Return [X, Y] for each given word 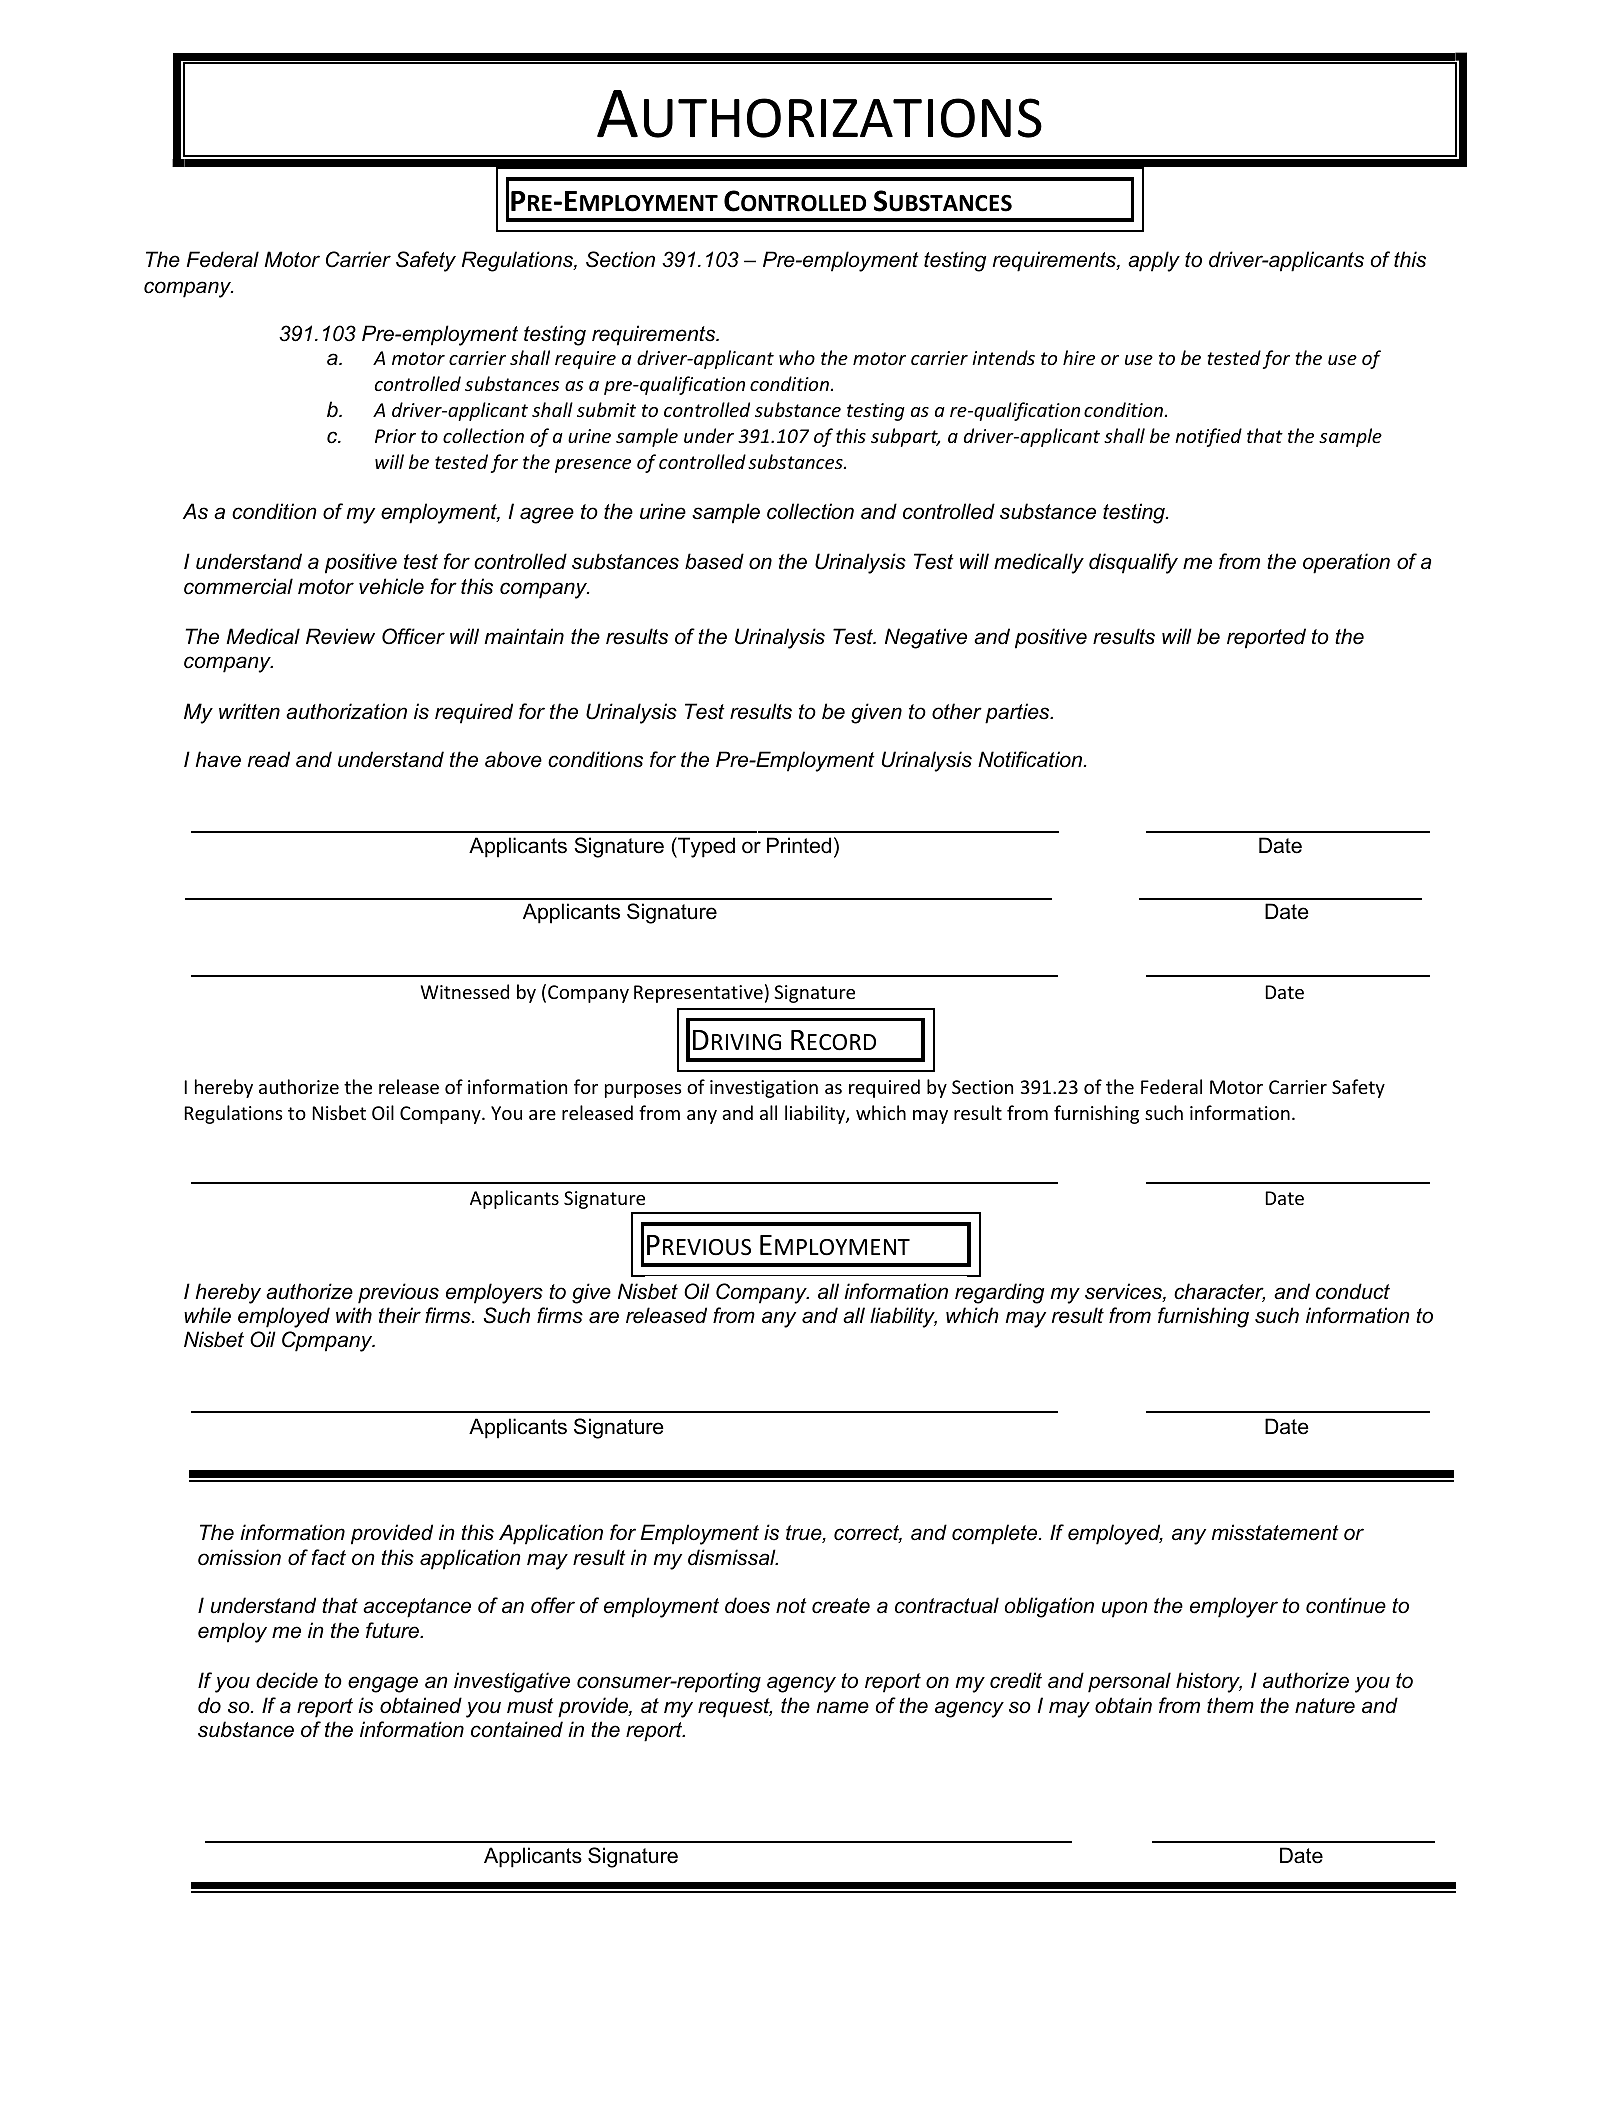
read [269, 759]
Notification [1031, 759]
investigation [764, 1089]
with [354, 1315]
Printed [799, 845]
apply [1154, 261]
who [797, 357]
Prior [395, 436]
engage [383, 1684]
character [1219, 1292]
